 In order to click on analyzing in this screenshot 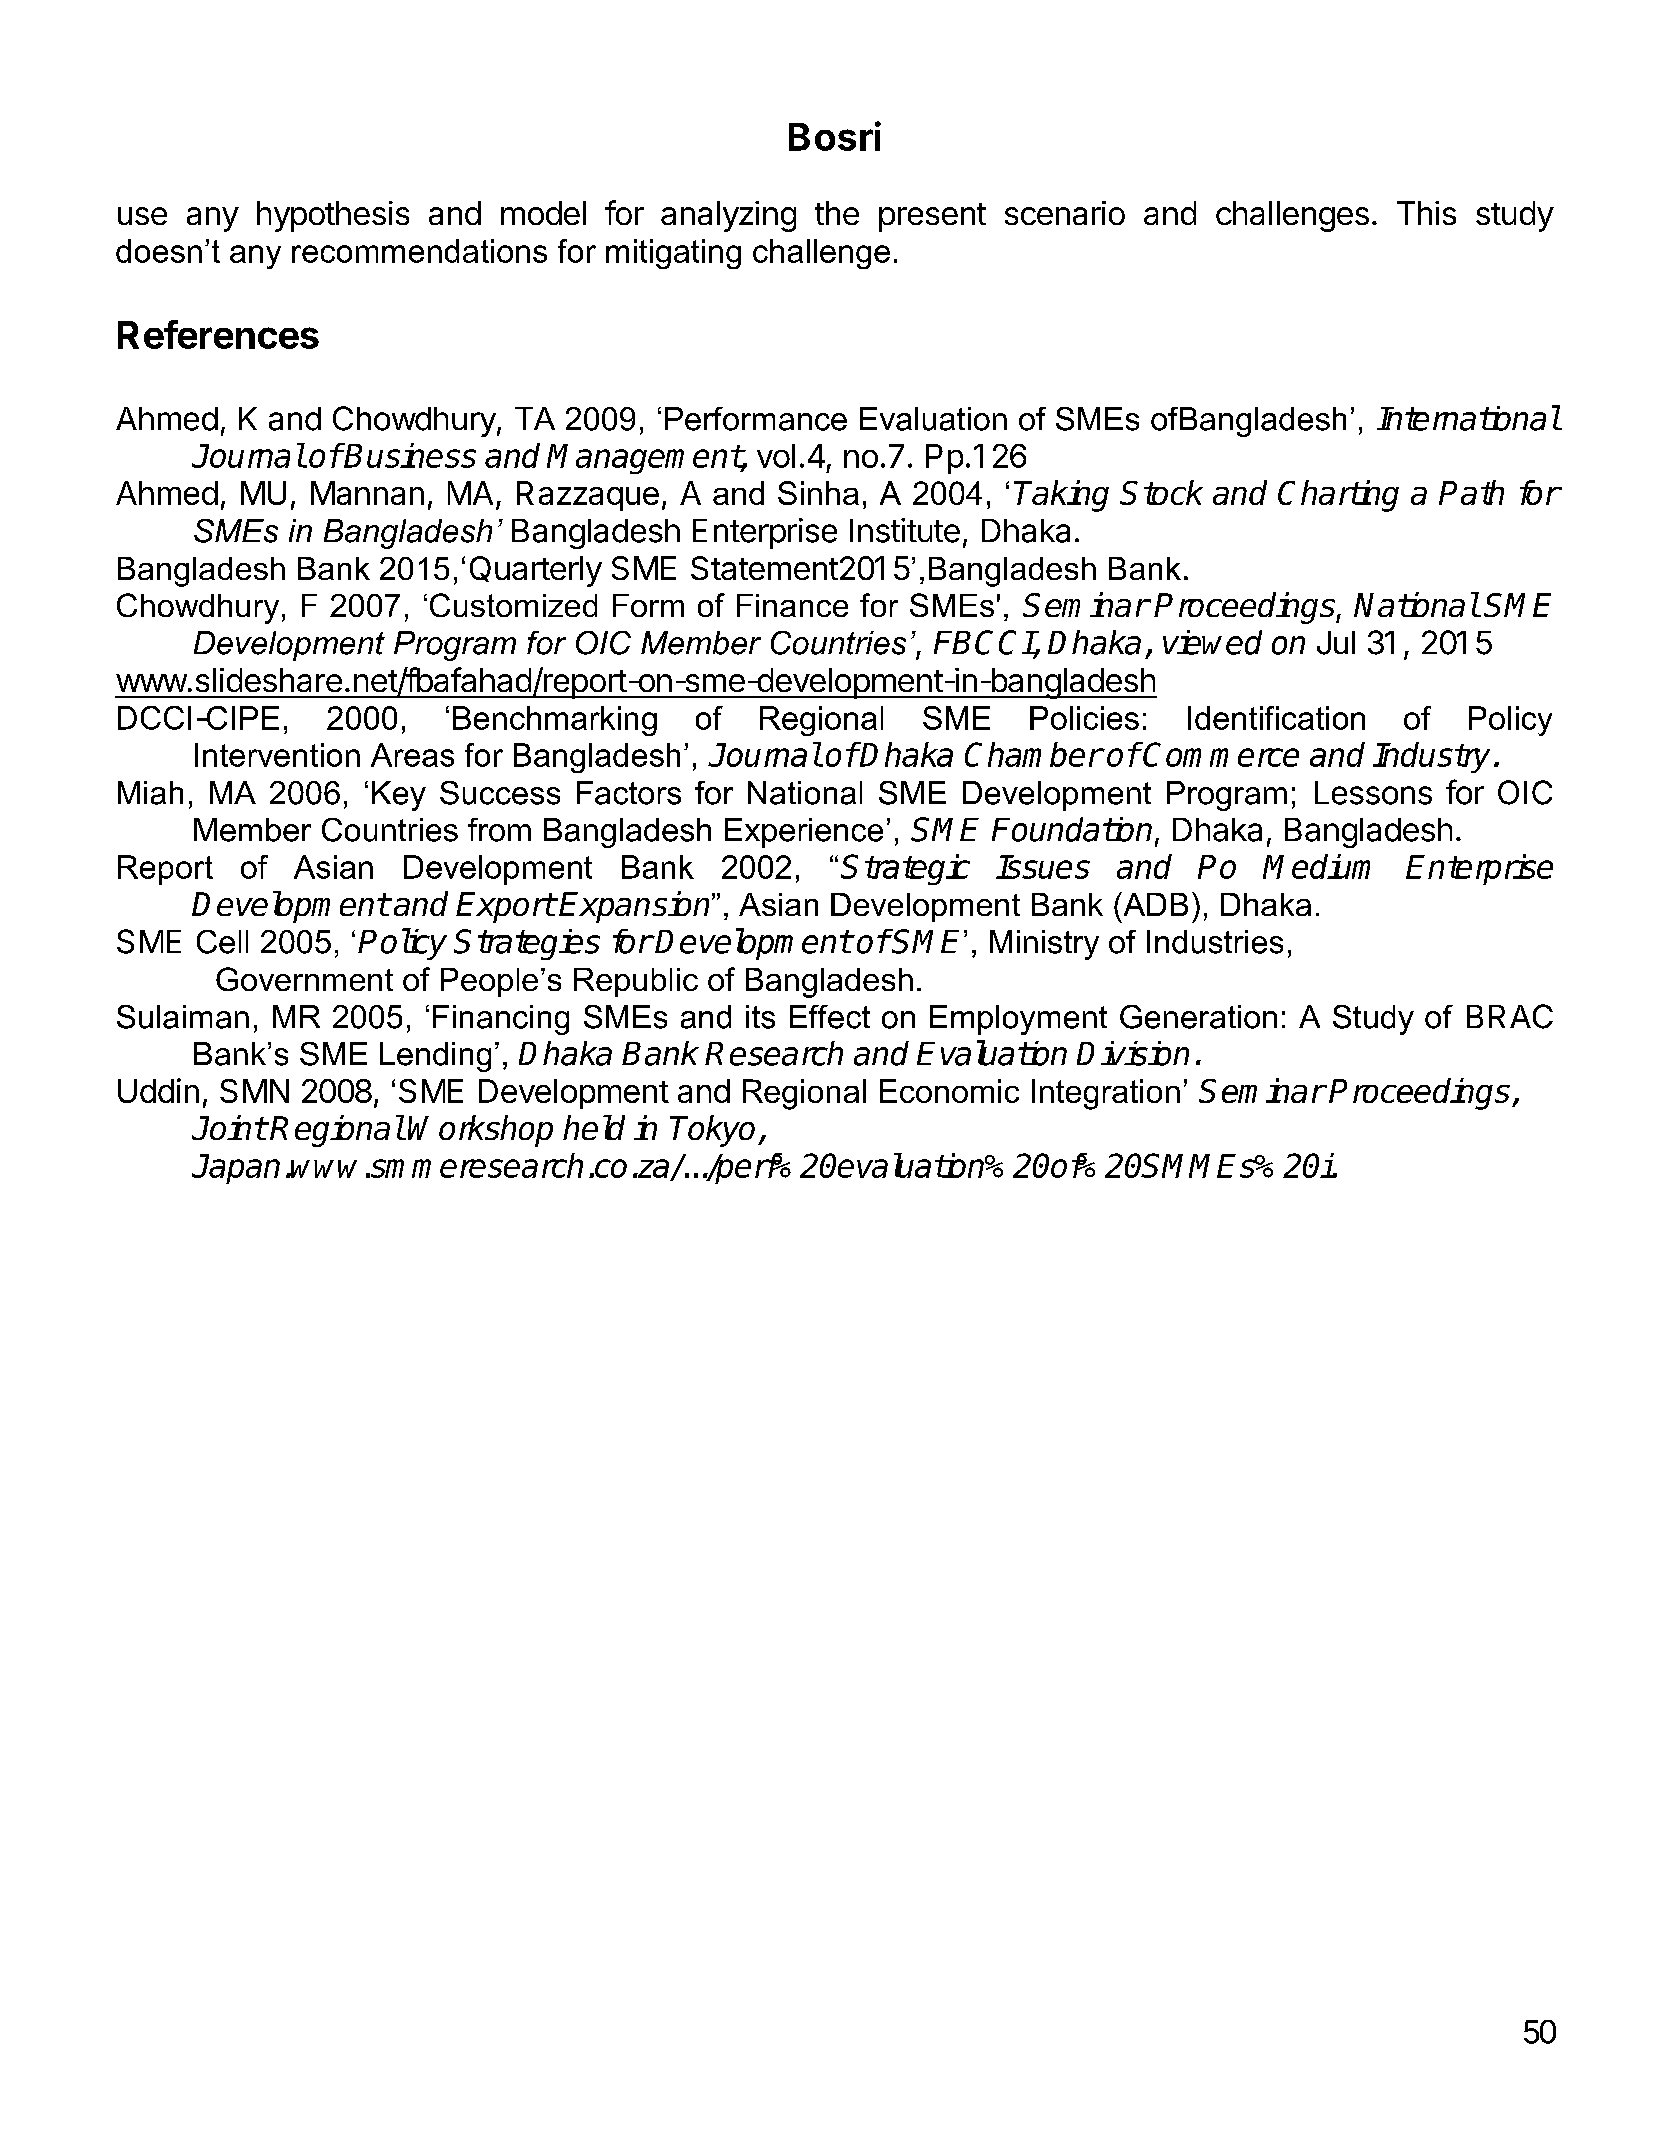, I will do `click(728, 216)`.
